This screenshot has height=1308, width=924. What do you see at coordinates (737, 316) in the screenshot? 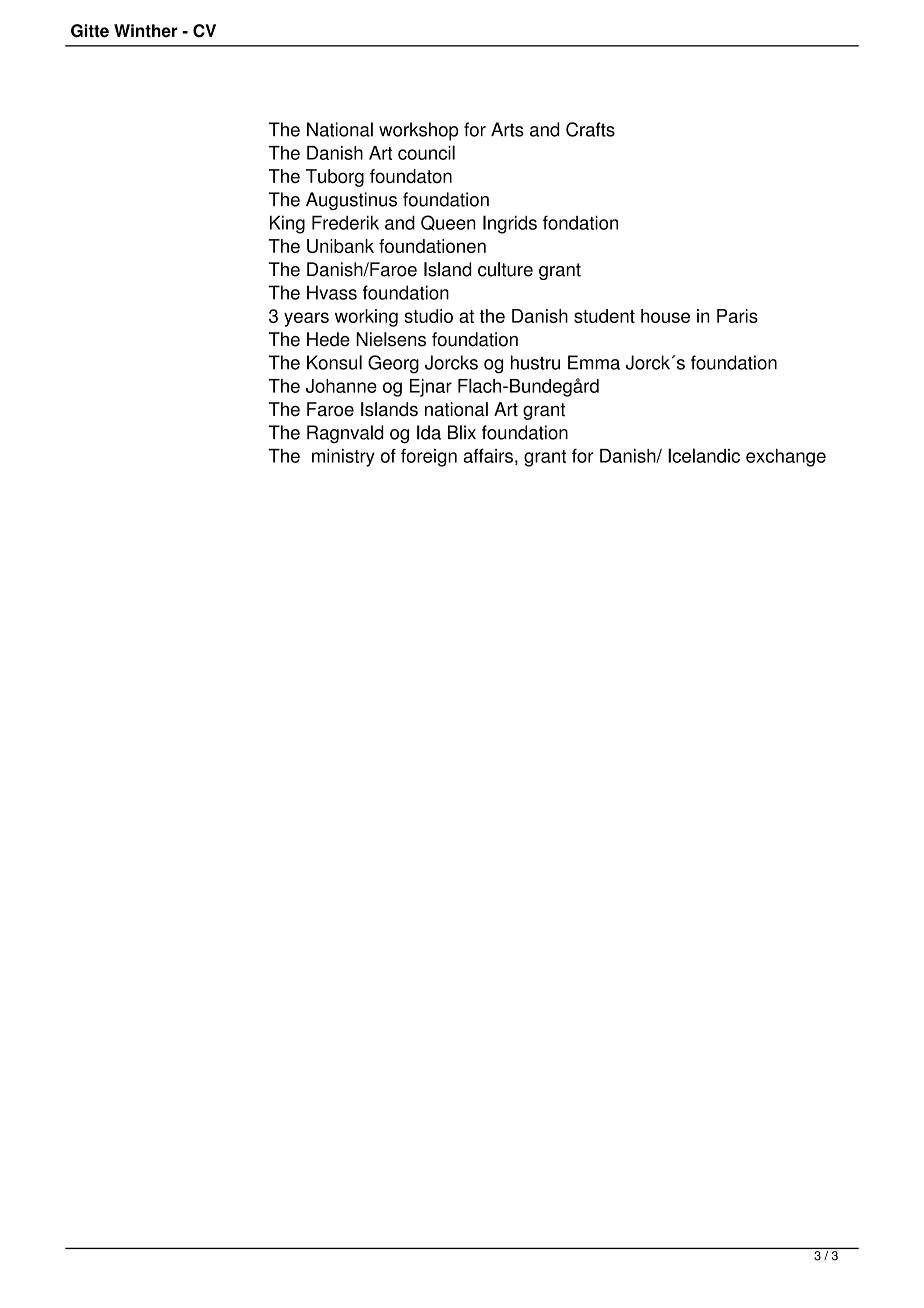
I see `Paris` at bounding box center [737, 316].
